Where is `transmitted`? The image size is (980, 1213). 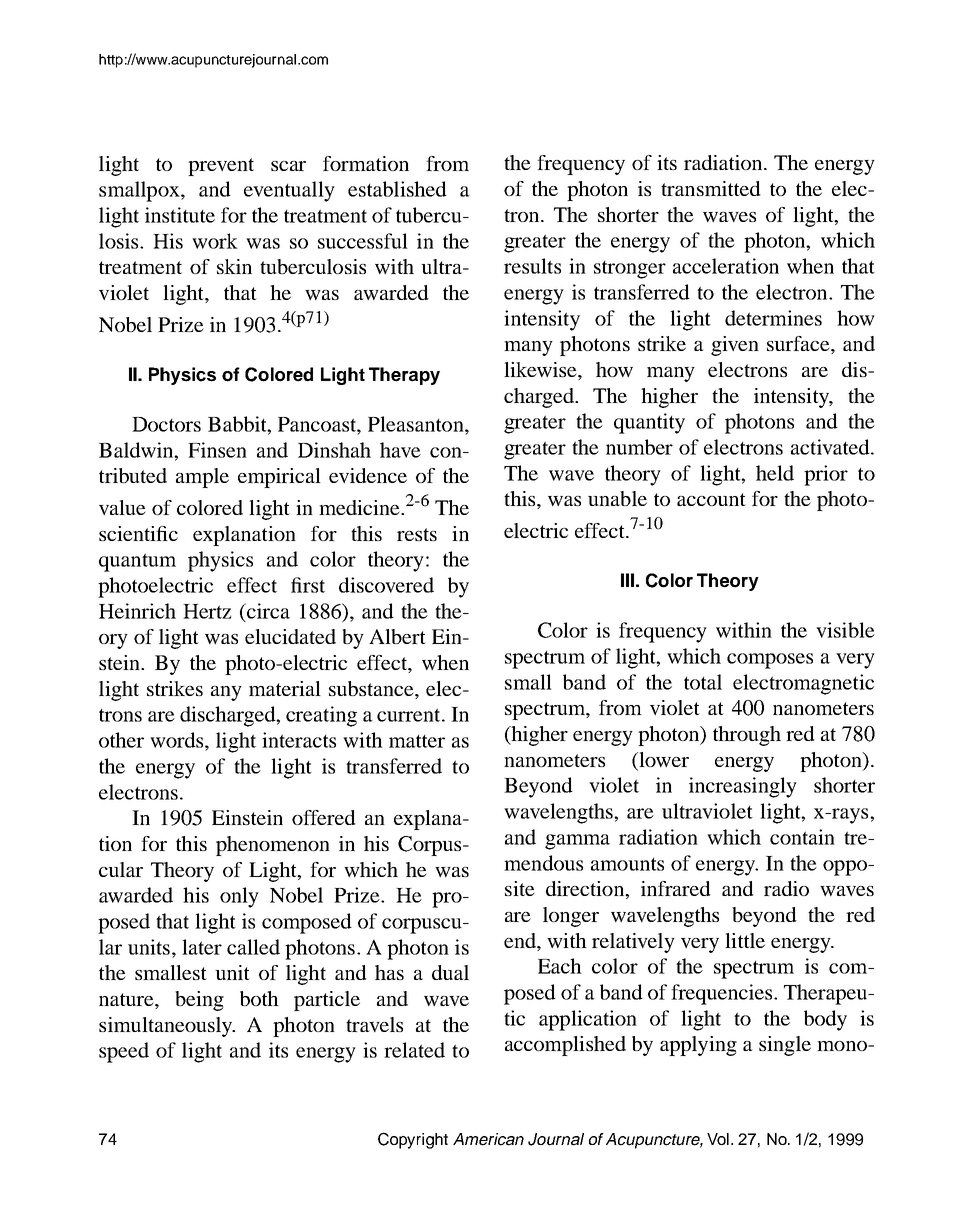
transmitted is located at coordinates (711, 188).
